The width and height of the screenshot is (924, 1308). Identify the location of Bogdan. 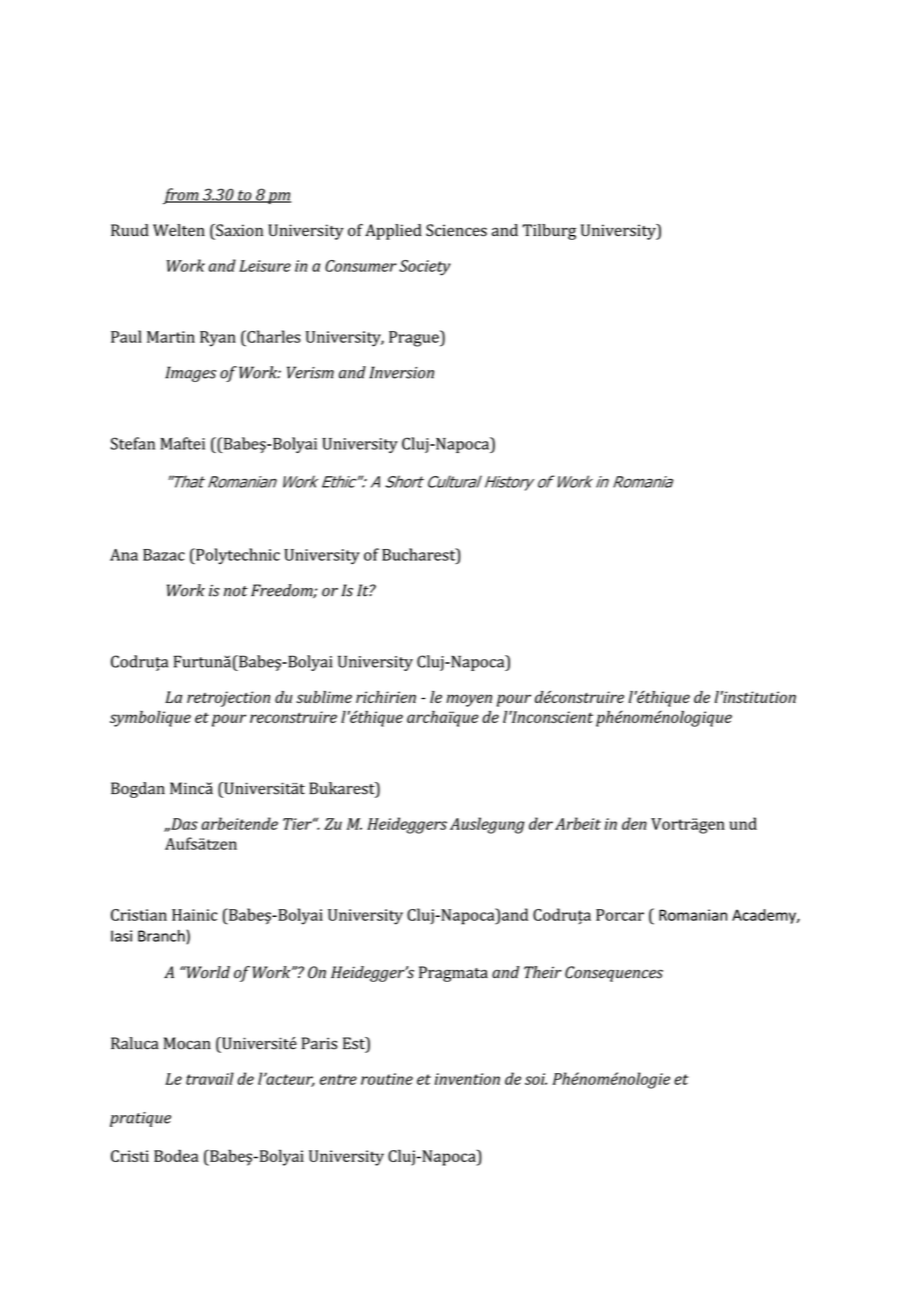
(138, 790).
